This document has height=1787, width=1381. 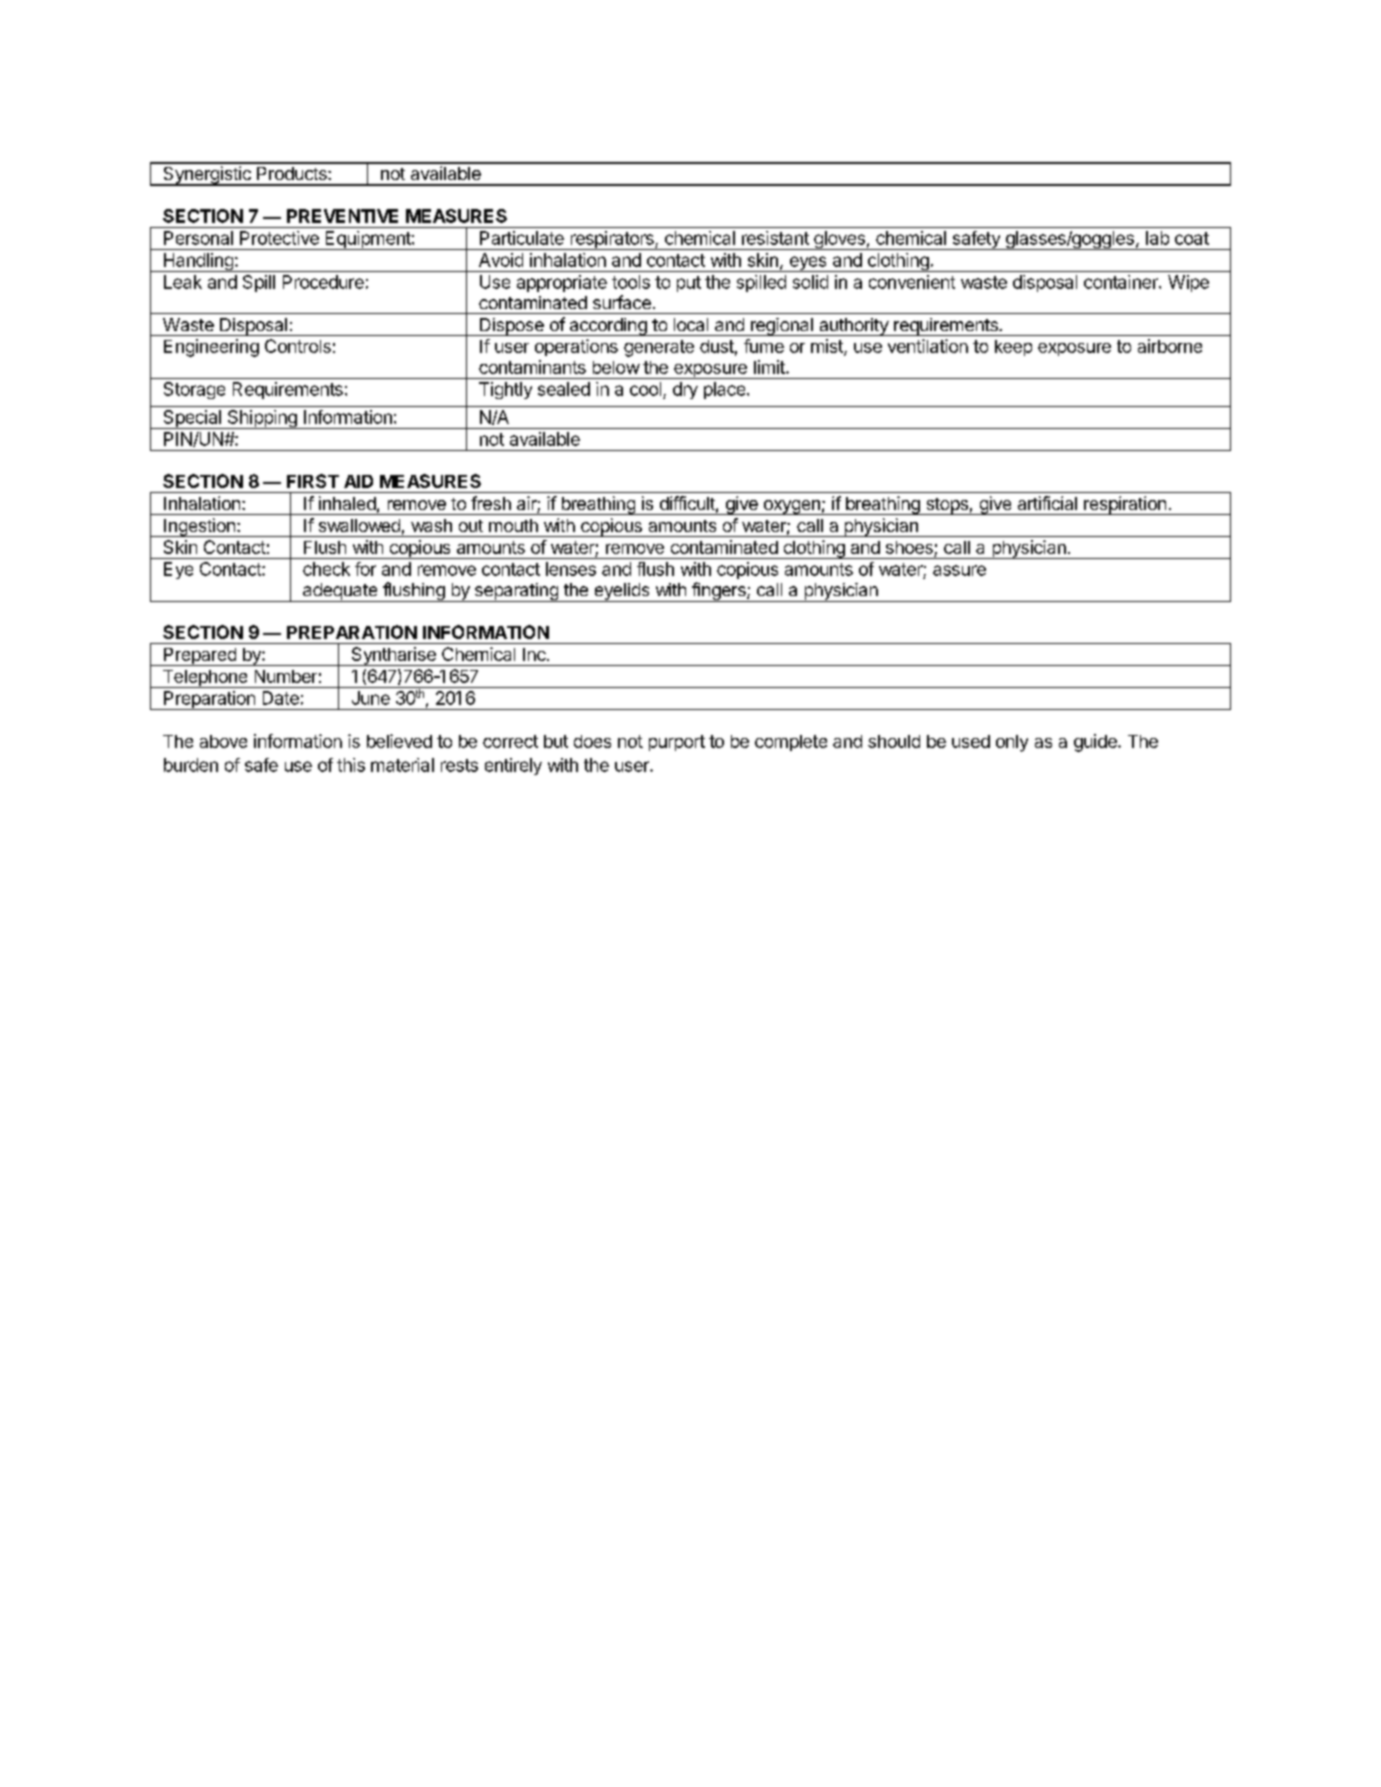 I want to click on coat, so click(x=1192, y=238).
